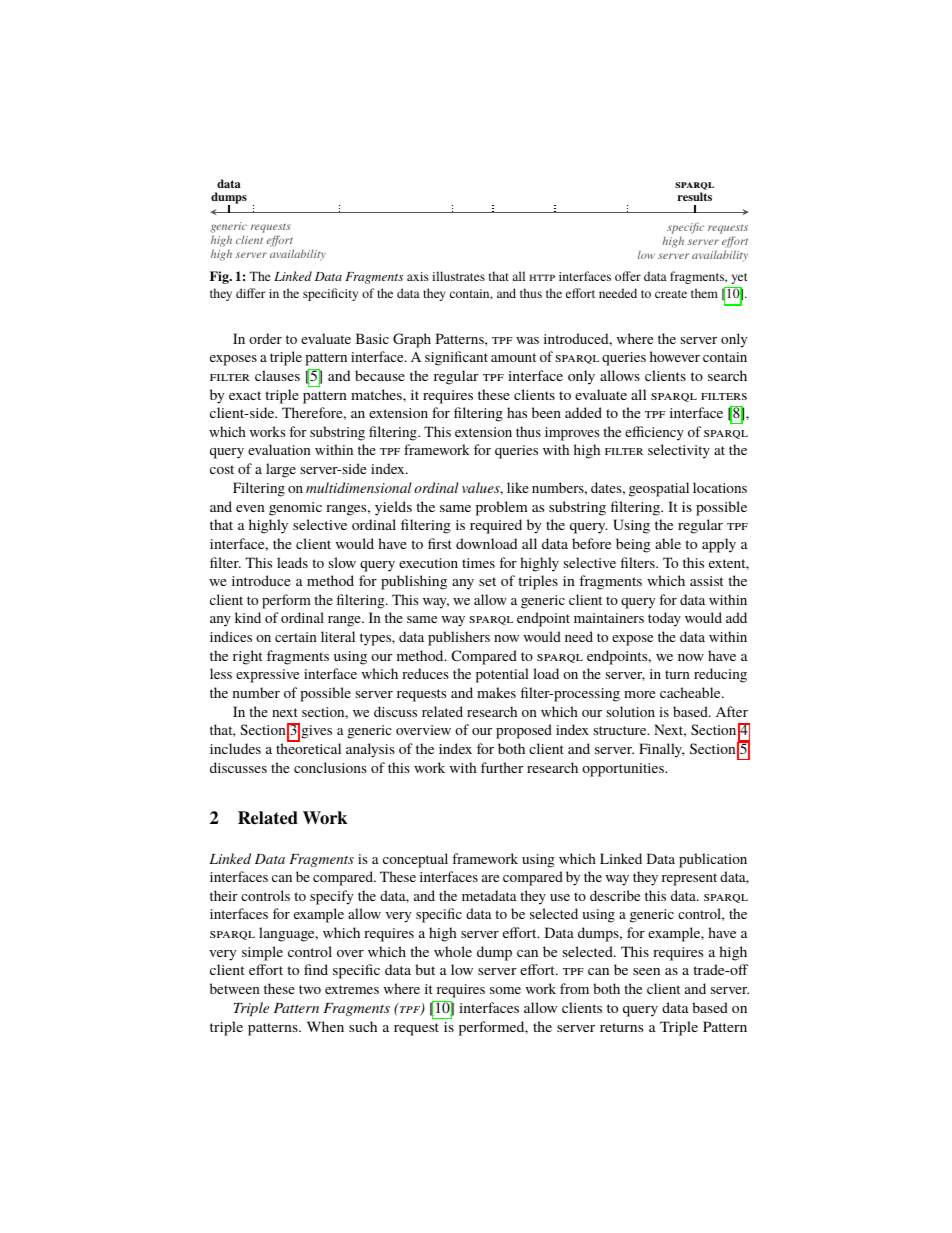  What do you see at coordinates (458, 276) in the page?
I see `illustrates` at bounding box center [458, 276].
